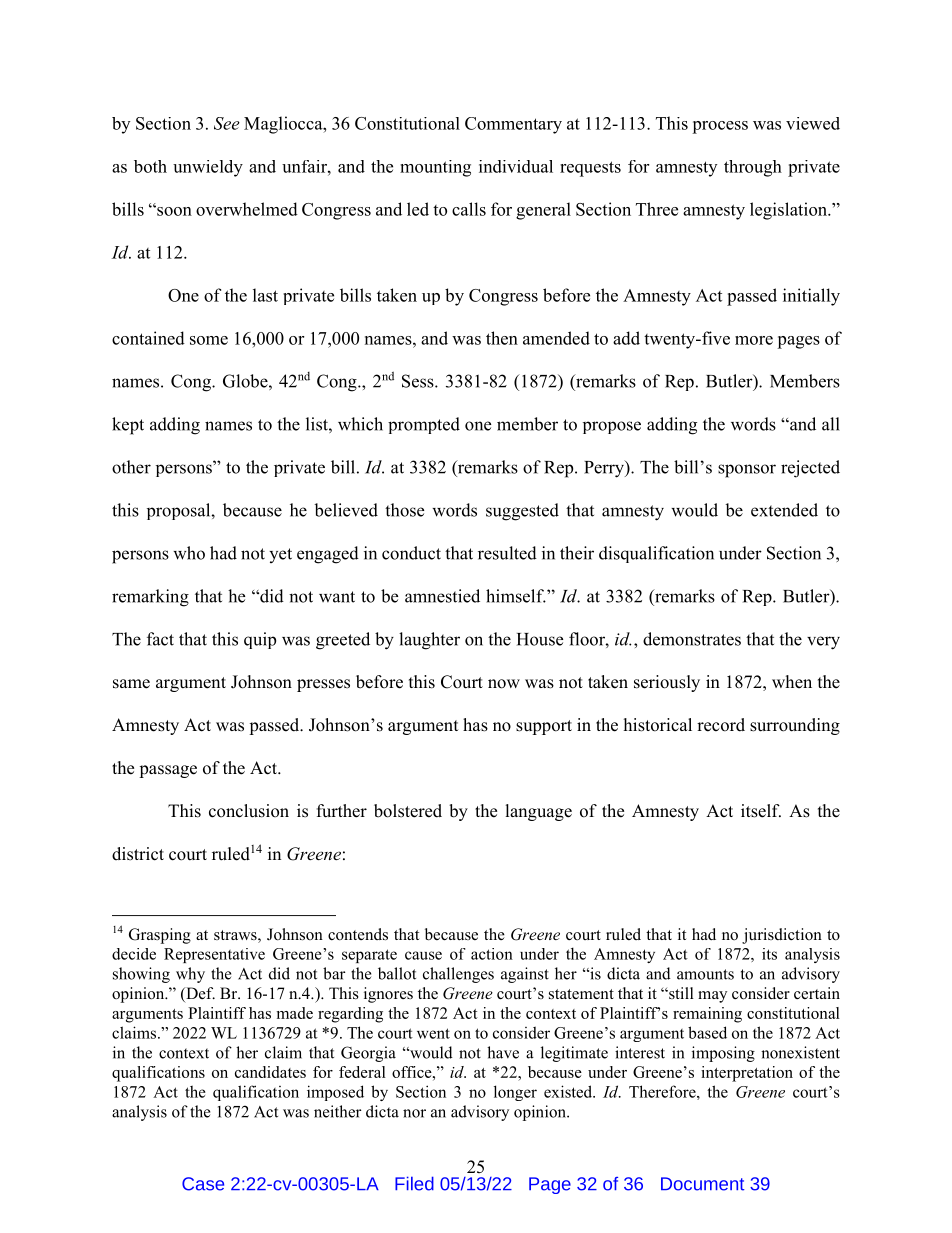  Describe the element at coordinates (504, 684) in the document. I see `now` at that location.
